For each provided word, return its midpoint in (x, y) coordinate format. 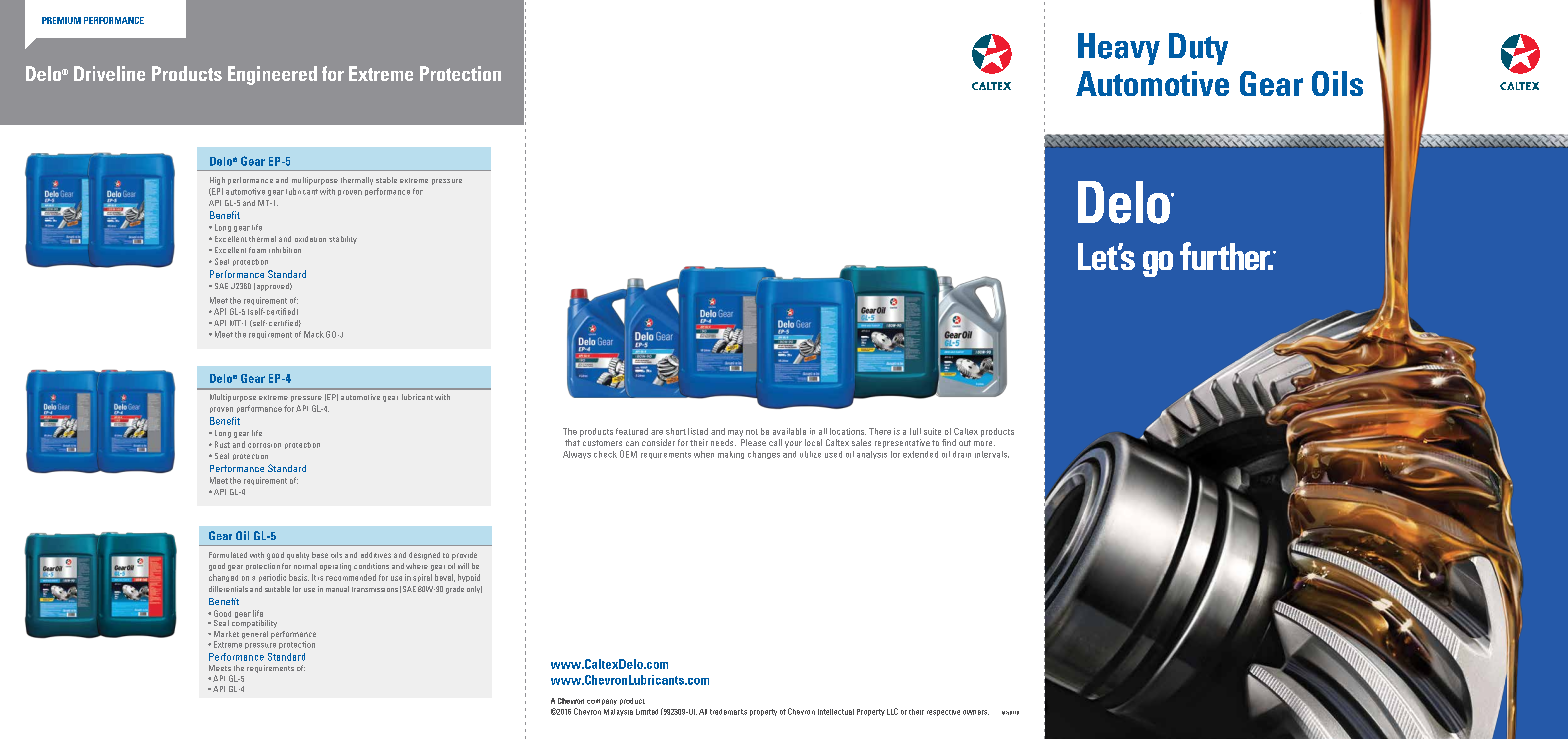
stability (343, 240)
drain (962, 454)
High (217, 181)
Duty (1198, 49)
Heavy (1119, 49)
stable (386, 180)
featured (632, 431)
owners (976, 712)
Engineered (272, 75)
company (602, 702)
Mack (314, 334)
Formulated (228, 555)
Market (226, 634)
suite (932, 431)
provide (464, 556)
